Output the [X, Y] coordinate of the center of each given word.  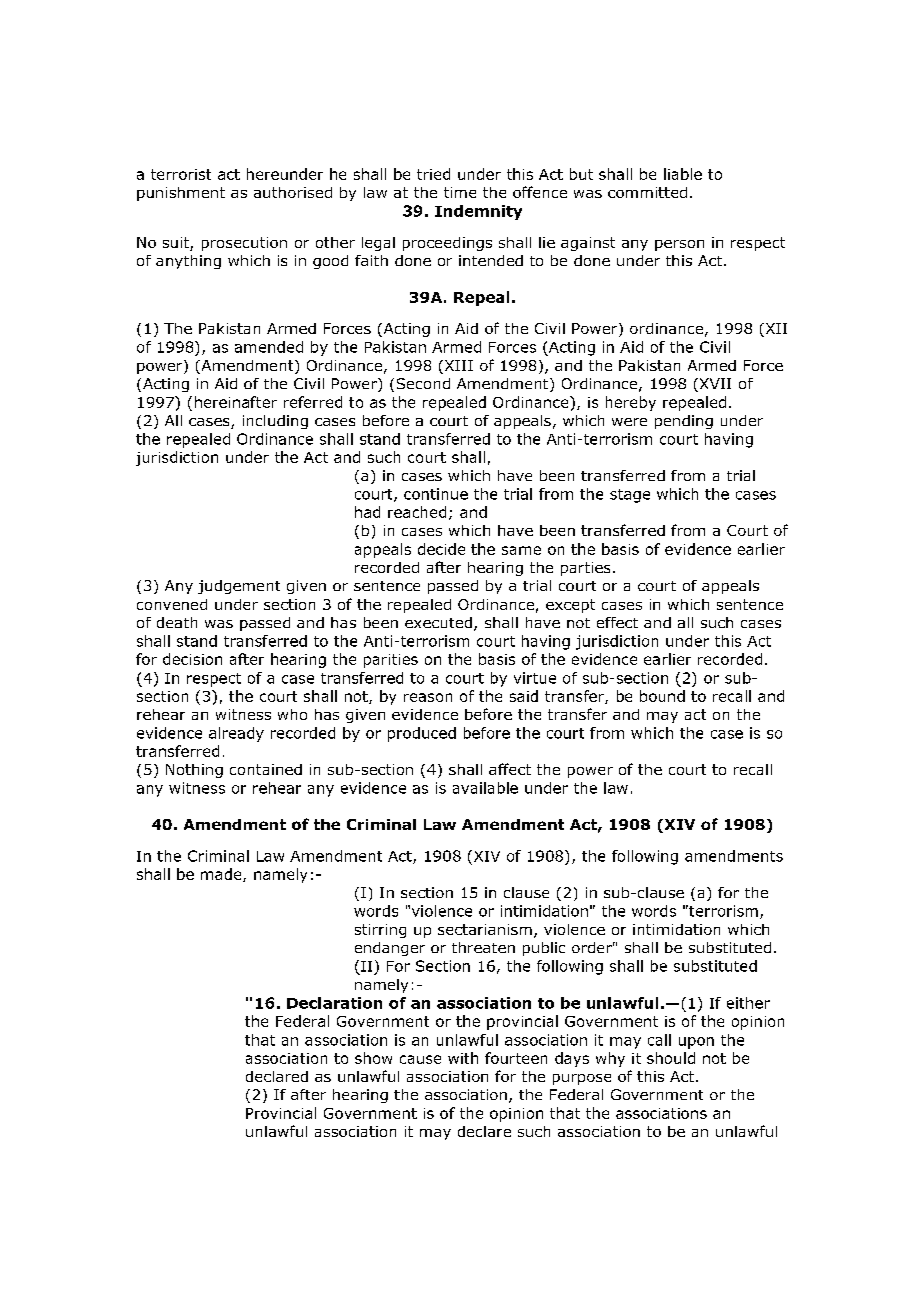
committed [647, 192]
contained [266, 769]
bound [662, 696]
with [463, 1058]
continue [436, 494]
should [671, 1058]
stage [630, 496]
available [485, 788]
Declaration [334, 1003]
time [460, 192]
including [275, 422]
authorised [293, 192]
